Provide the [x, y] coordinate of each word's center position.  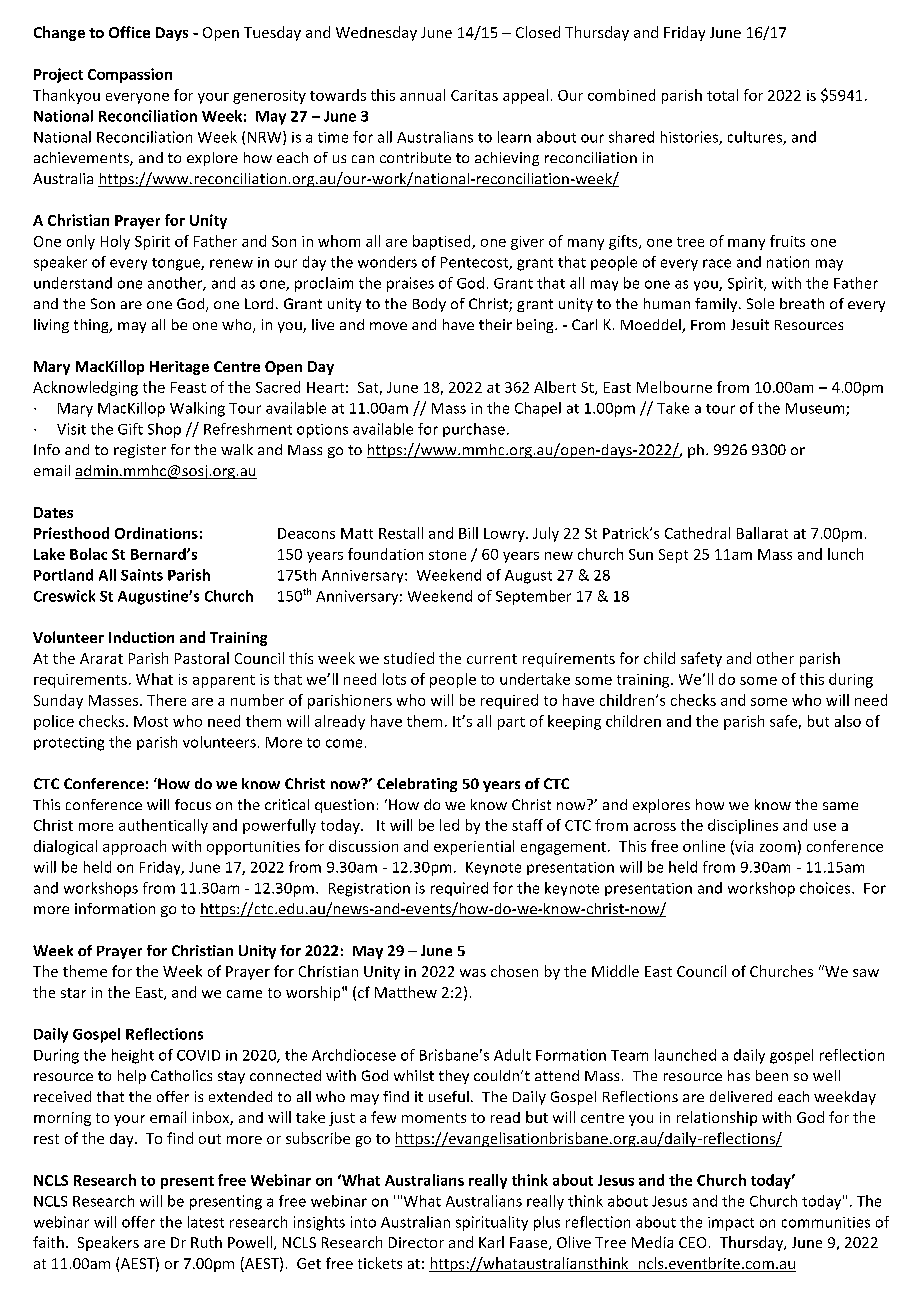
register [140, 451]
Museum [816, 409]
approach [134, 847]
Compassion [130, 75]
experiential [474, 847]
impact [731, 1224]
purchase [474, 430]
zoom [778, 848]
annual [422, 95]
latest [206, 1222]
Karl [491, 1242]
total [722, 95]
